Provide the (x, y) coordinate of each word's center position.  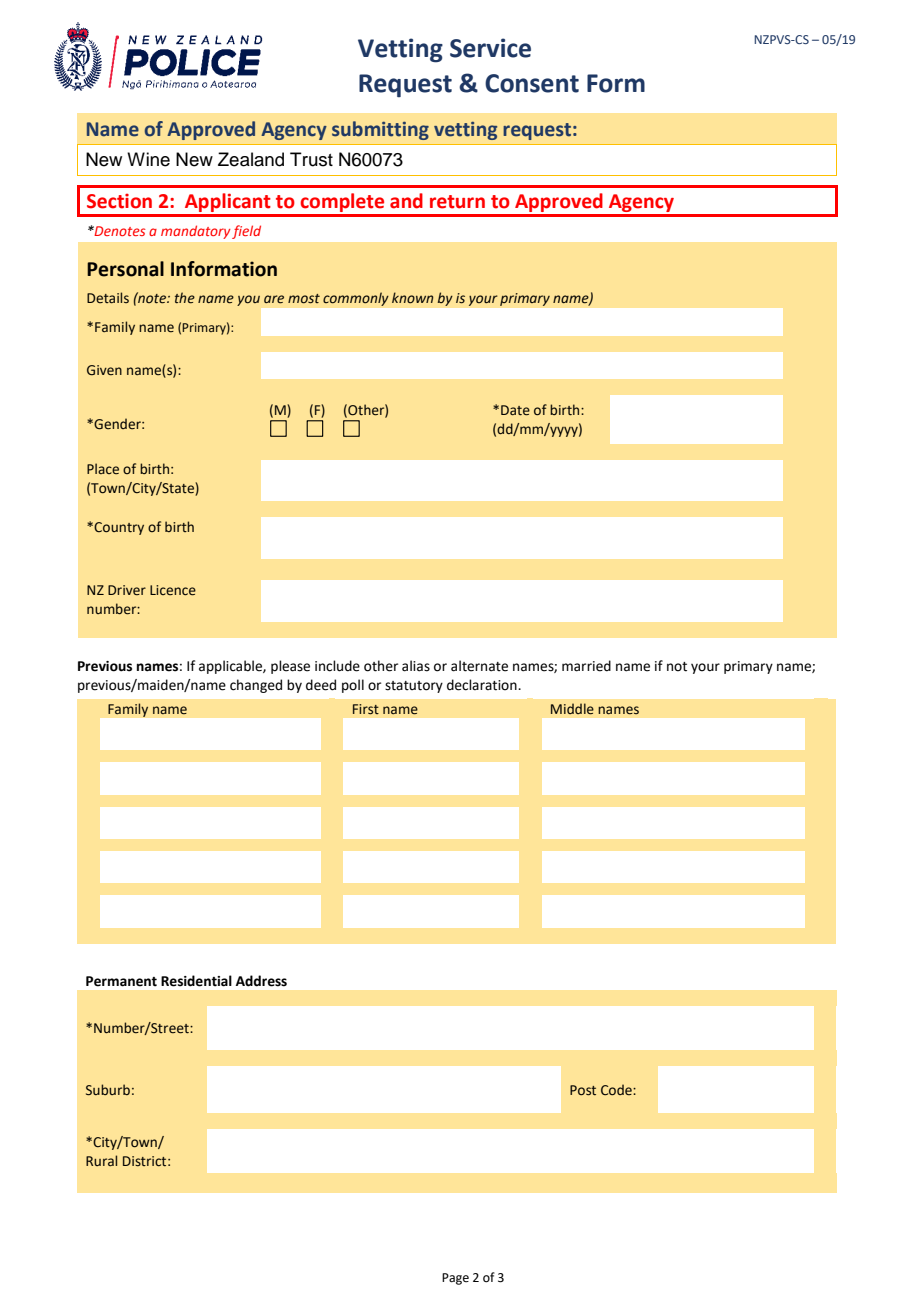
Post (583, 1090)
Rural (101, 1160)
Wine (148, 159)
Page (455, 1279)
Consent (532, 83)
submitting (380, 130)
